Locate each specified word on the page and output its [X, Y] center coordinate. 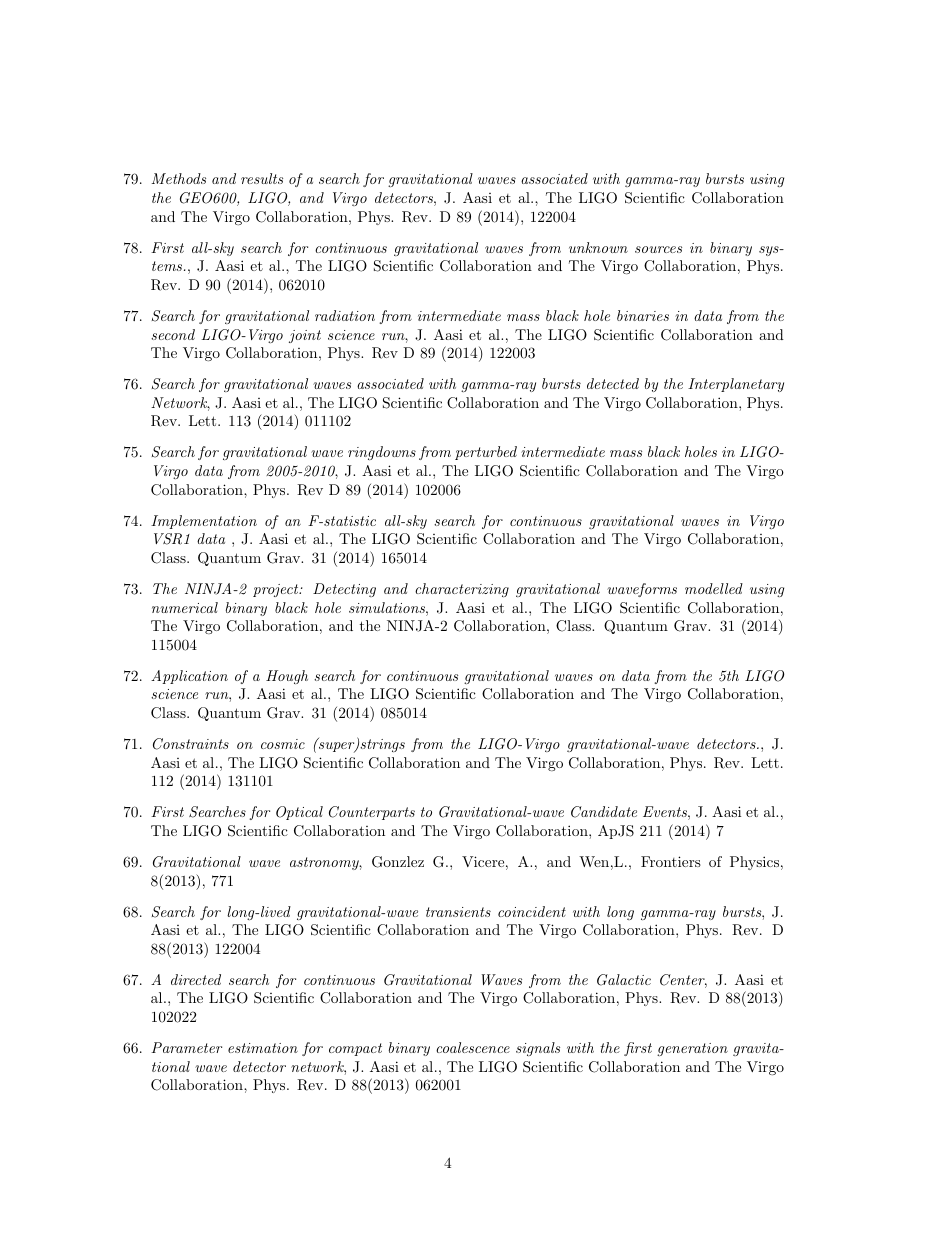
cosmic [283, 744]
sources [658, 249]
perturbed [486, 453]
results [262, 178]
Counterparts [372, 813]
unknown [598, 247]
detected [613, 383]
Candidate [604, 812]
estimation [263, 1048]
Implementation [204, 522]
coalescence [473, 1047]
